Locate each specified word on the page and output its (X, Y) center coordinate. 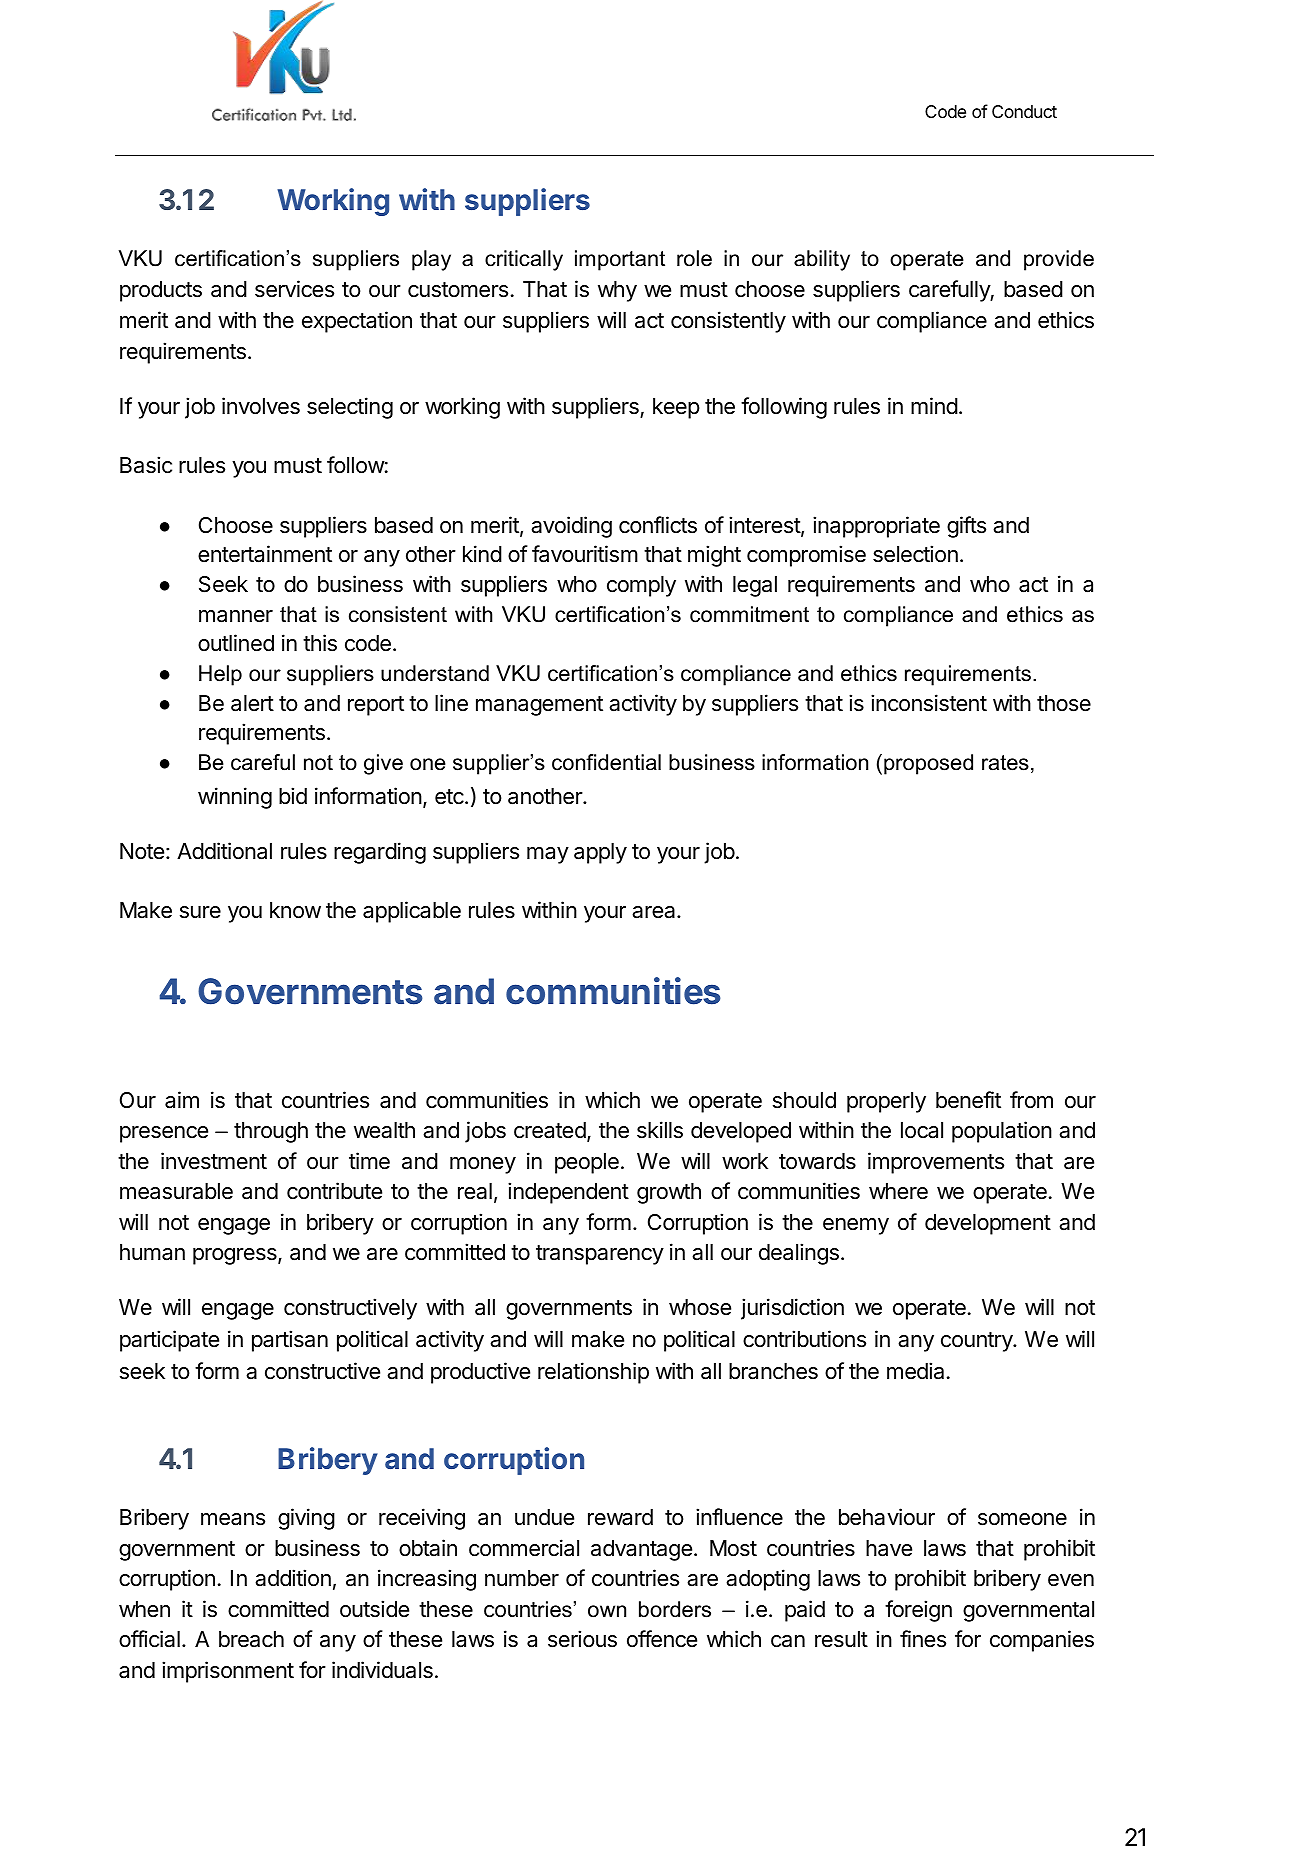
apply (600, 853)
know (295, 910)
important (620, 260)
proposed (928, 764)
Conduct (1024, 111)
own (607, 1611)
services (294, 289)
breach (251, 1639)
